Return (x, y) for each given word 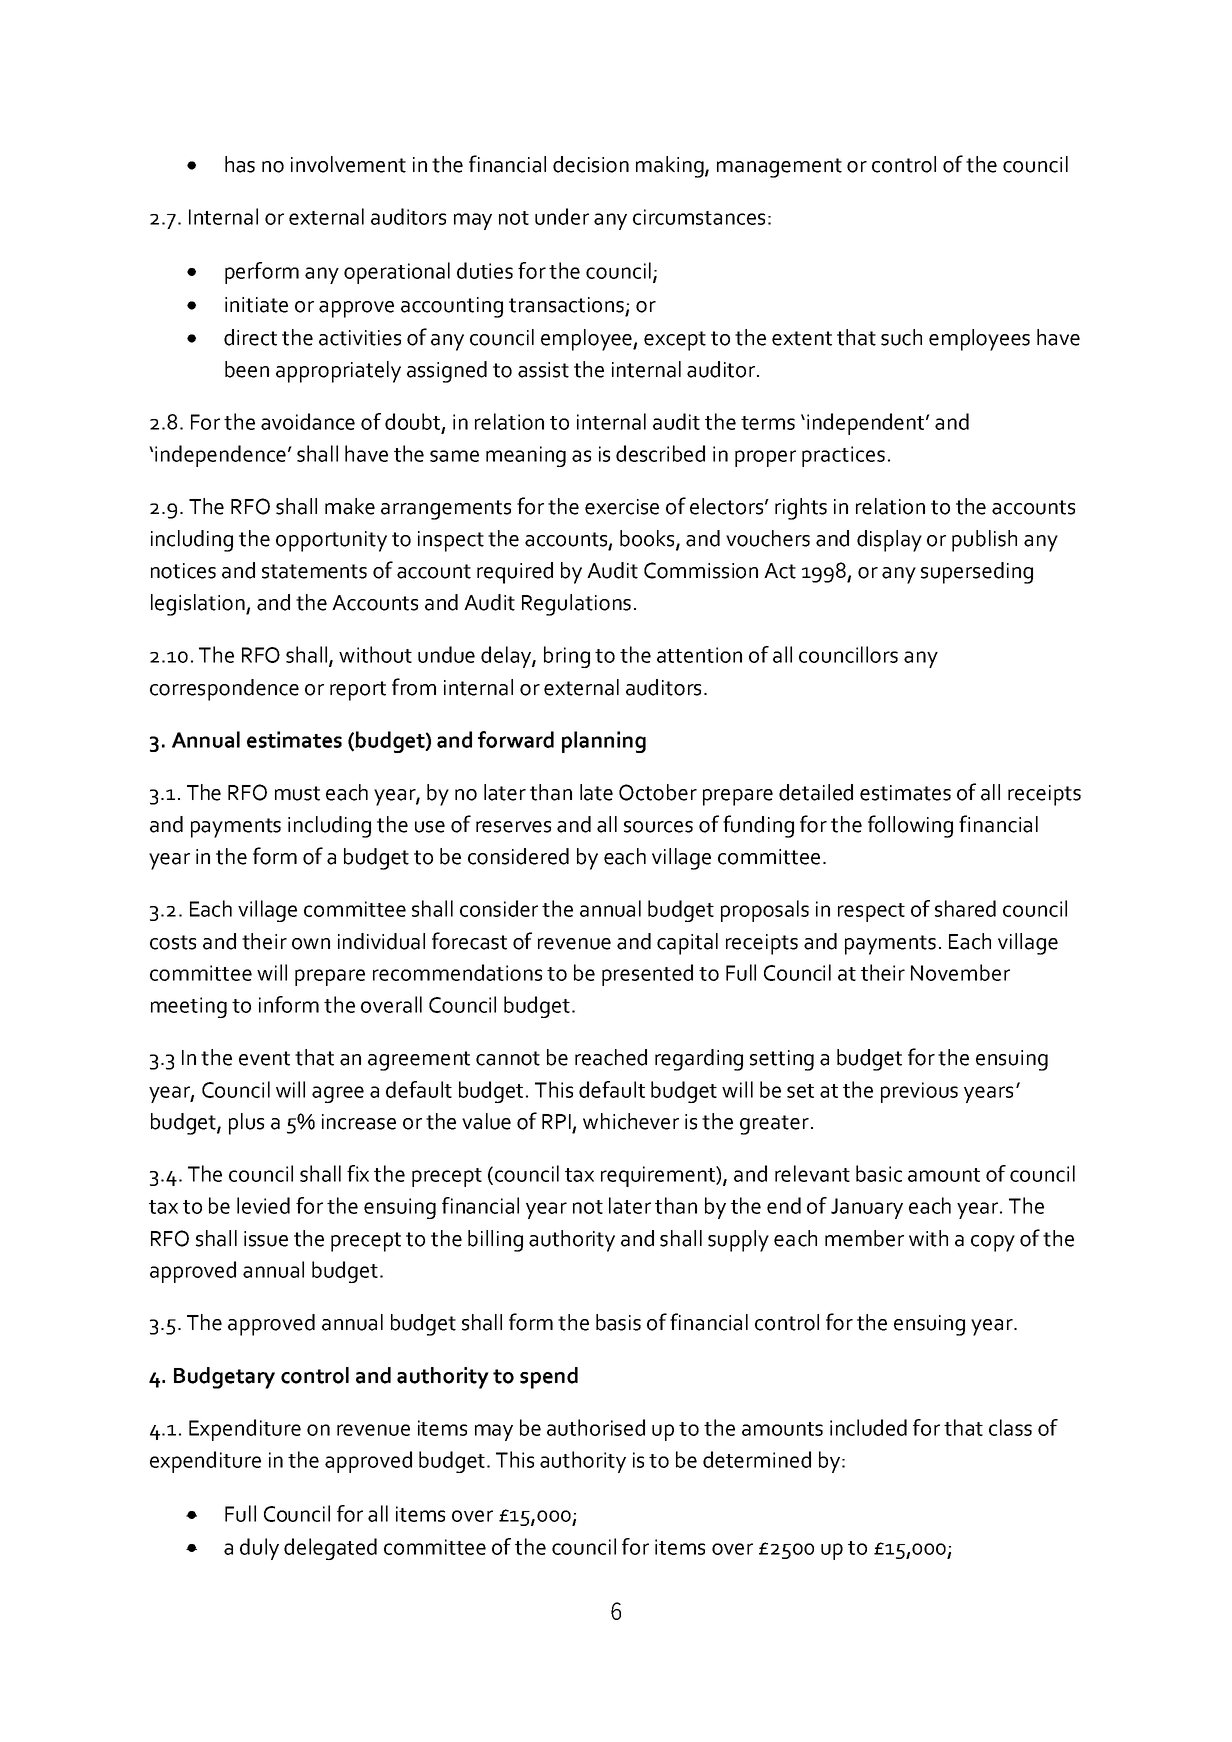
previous (919, 1092)
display (889, 541)
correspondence (224, 690)
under (562, 216)
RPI (556, 1121)
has (240, 164)
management (779, 168)
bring (567, 657)
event (264, 1058)
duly (259, 1549)
